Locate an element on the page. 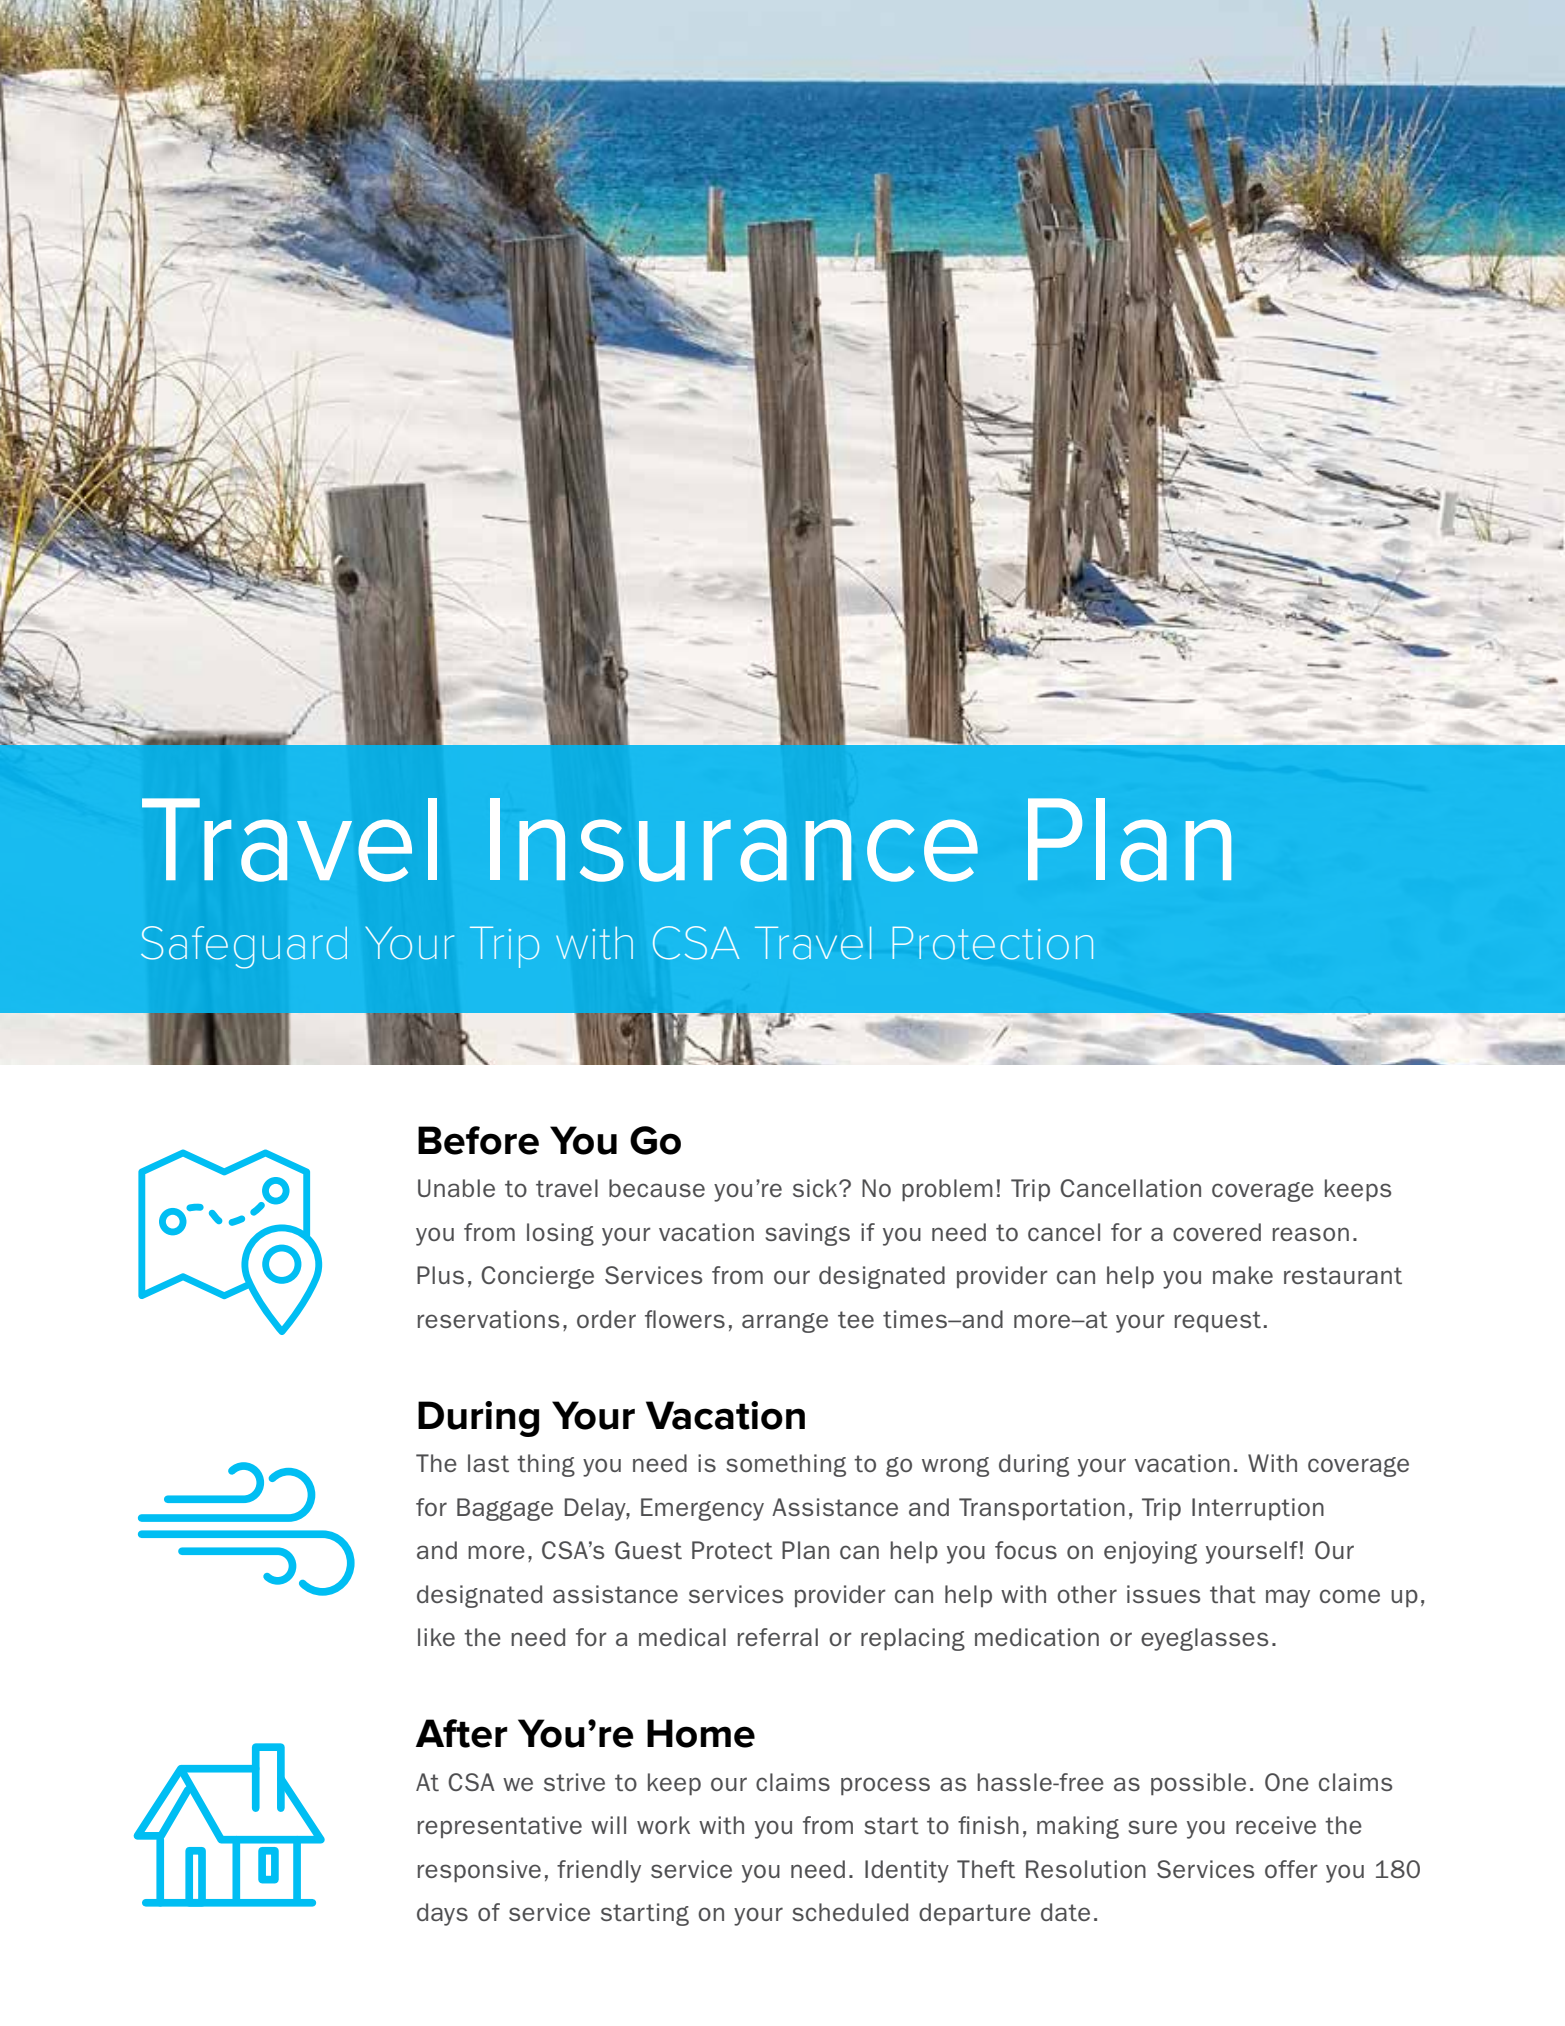 The image size is (1565, 2026). reservations is located at coordinates (488, 1319).
